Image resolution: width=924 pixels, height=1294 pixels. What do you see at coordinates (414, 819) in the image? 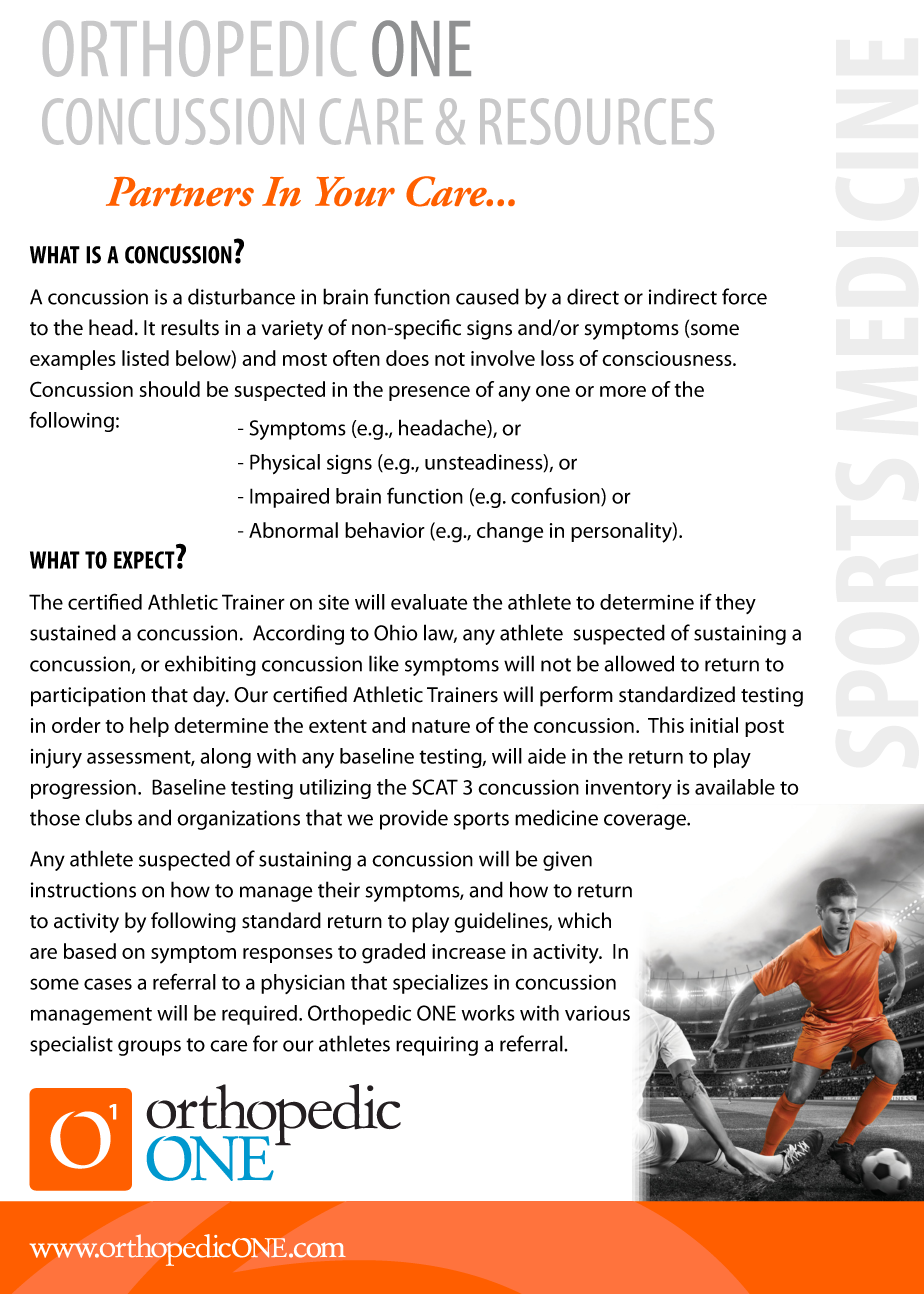
I see `provide` at bounding box center [414, 819].
